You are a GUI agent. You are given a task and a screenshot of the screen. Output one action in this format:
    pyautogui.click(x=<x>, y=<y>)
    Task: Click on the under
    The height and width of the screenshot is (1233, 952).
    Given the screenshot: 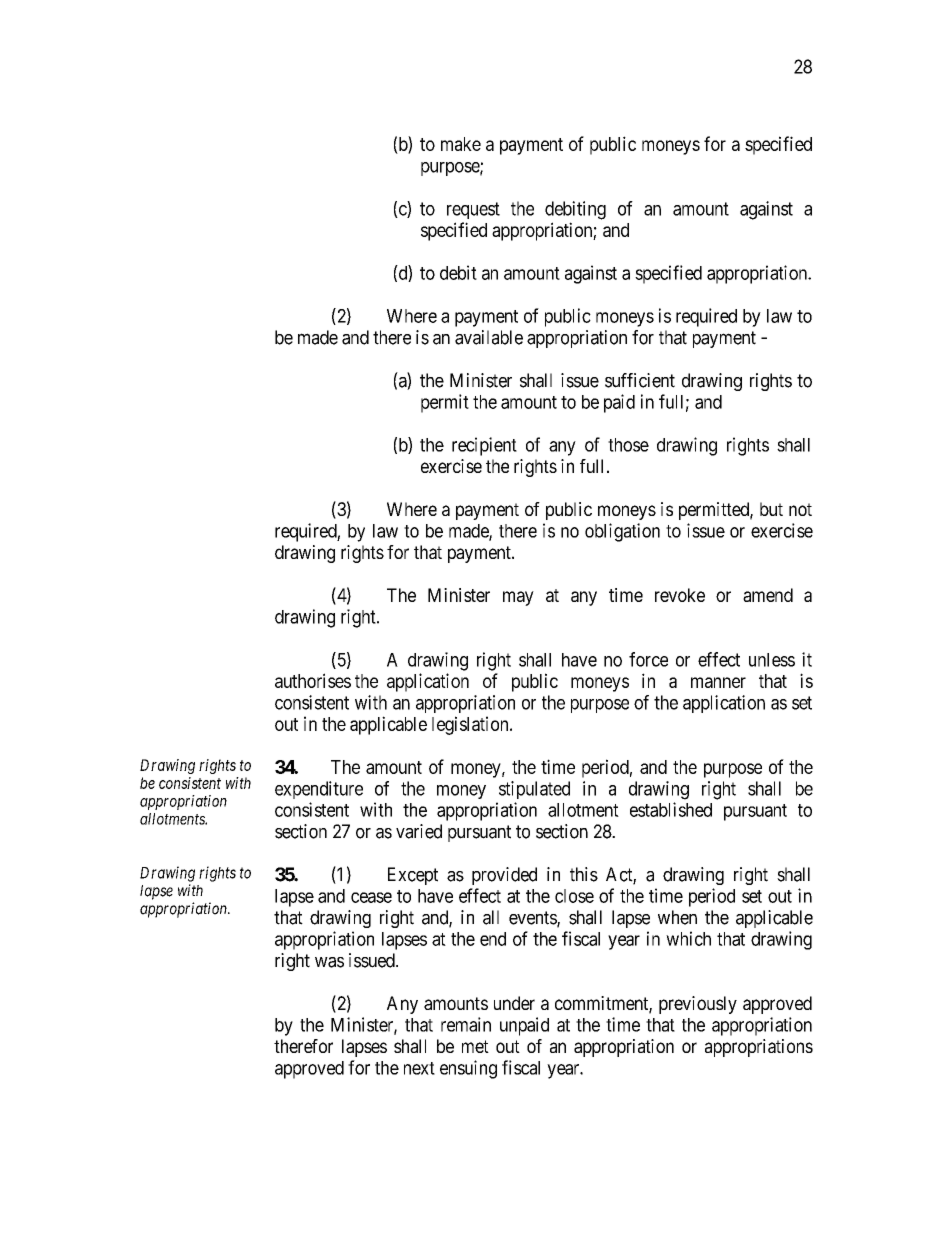 What is the action you would take?
    pyautogui.click(x=514, y=1003)
